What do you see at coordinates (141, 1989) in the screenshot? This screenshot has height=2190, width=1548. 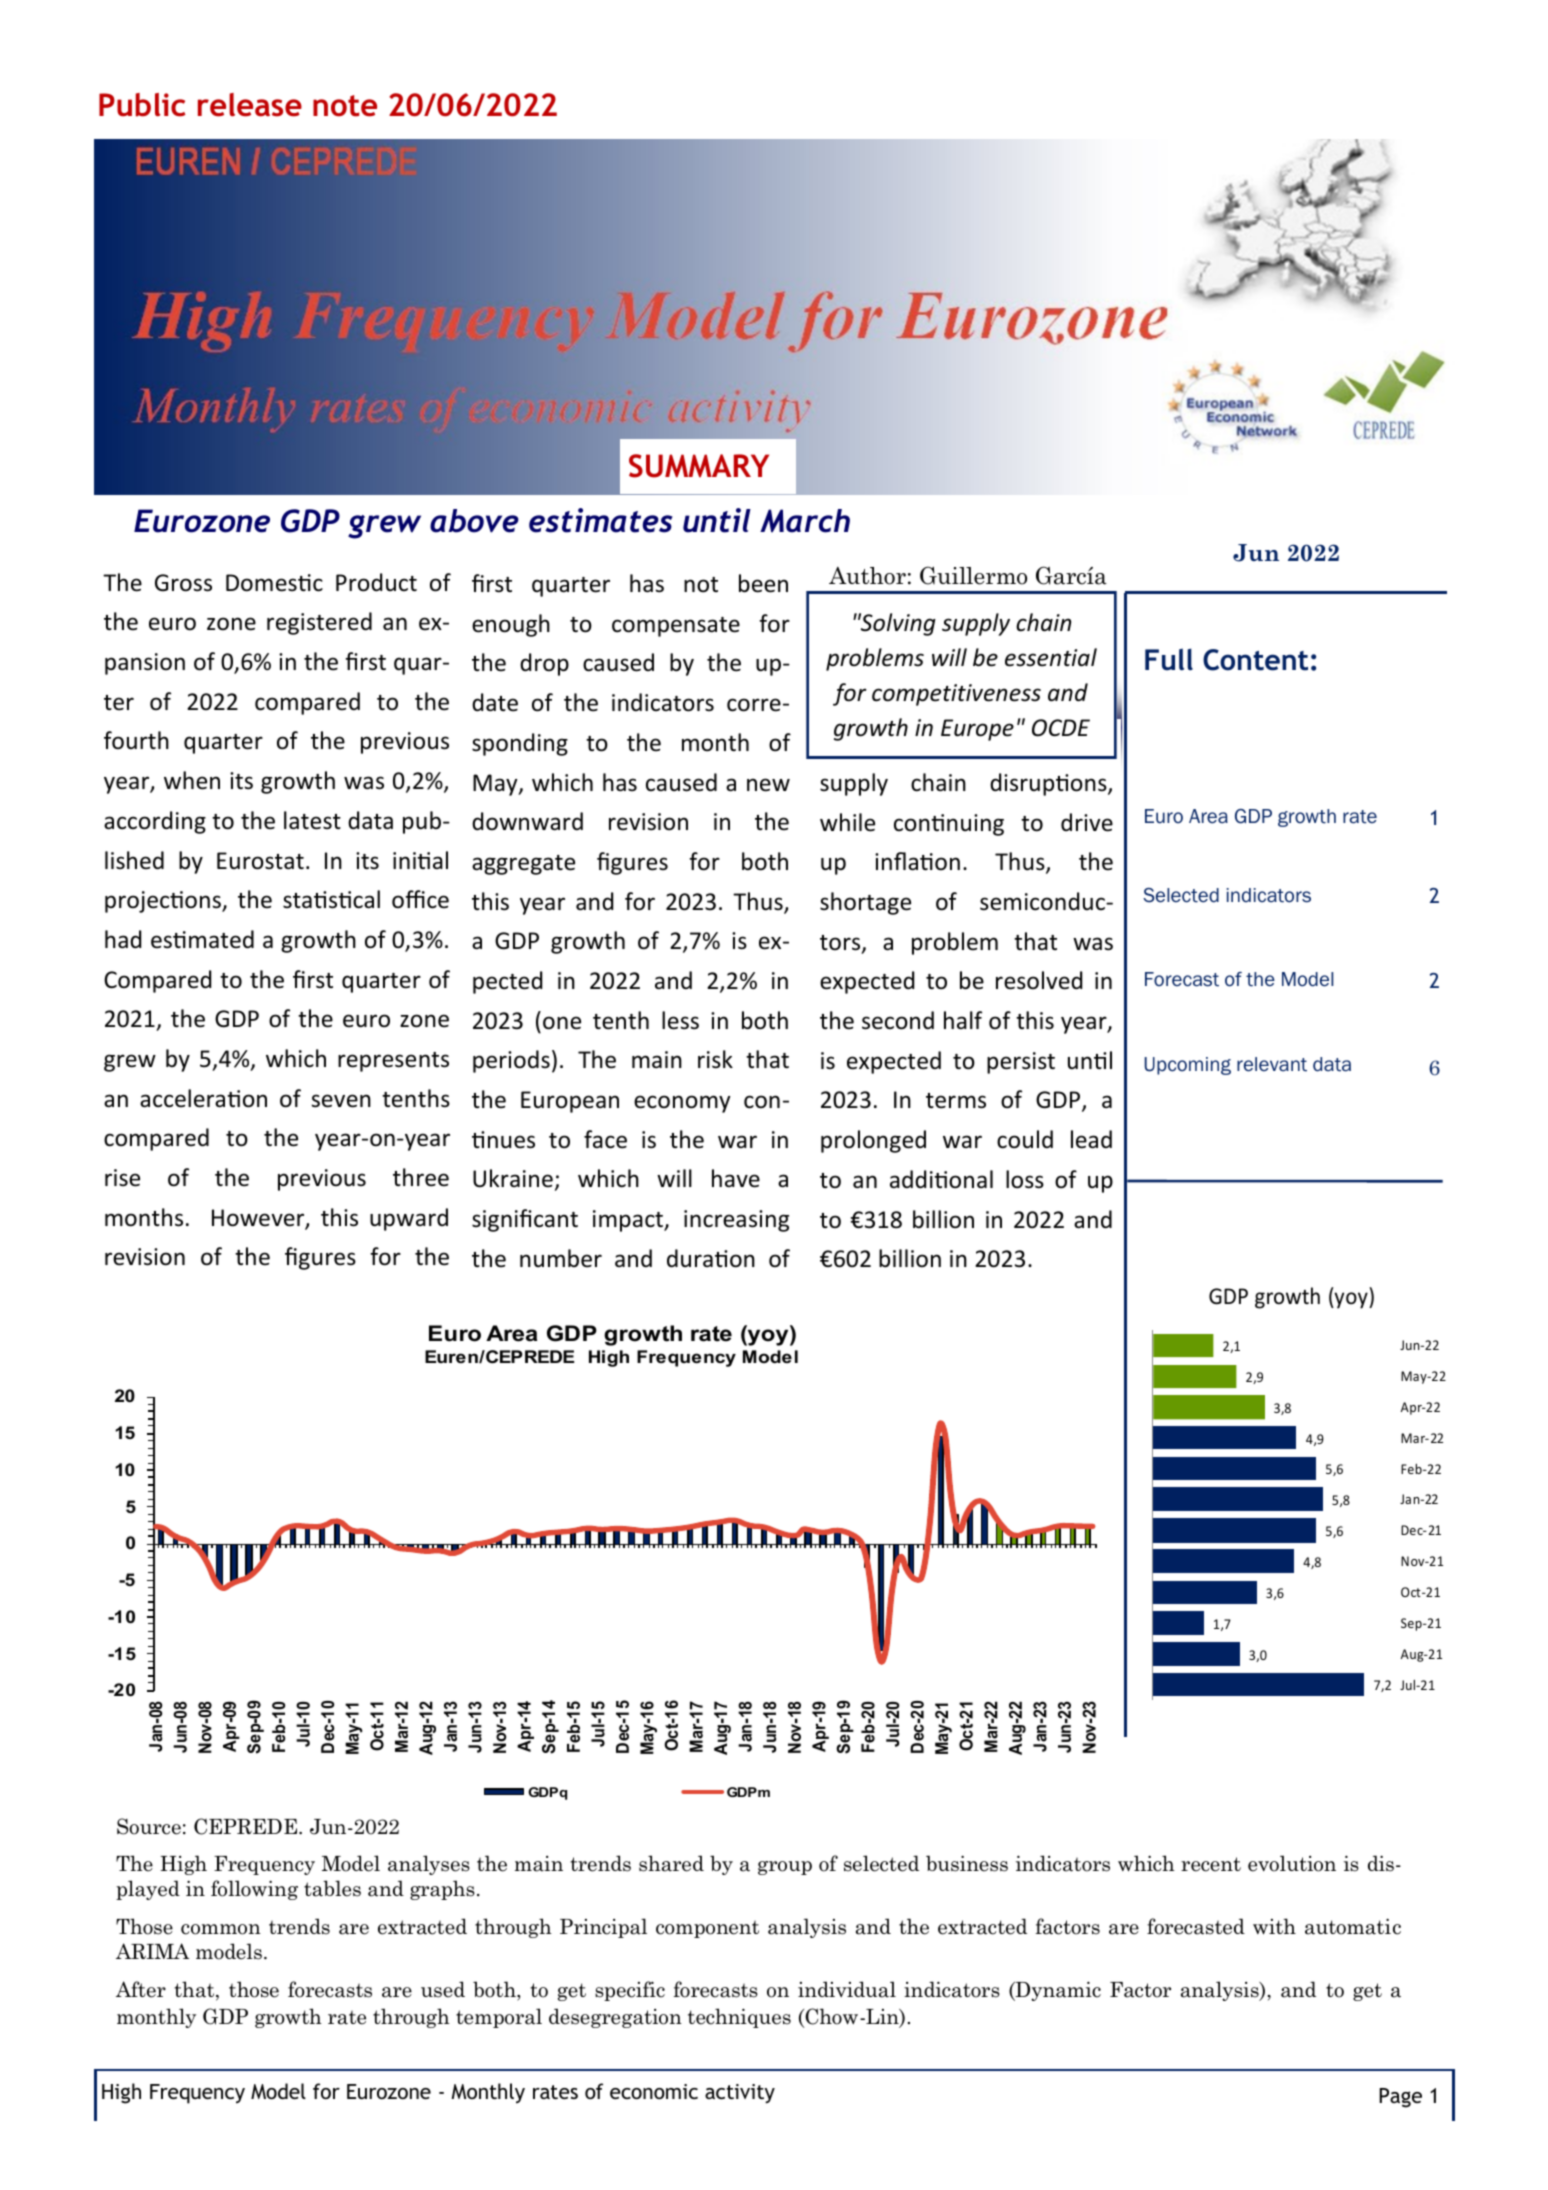 I see `After` at bounding box center [141, 1989].
